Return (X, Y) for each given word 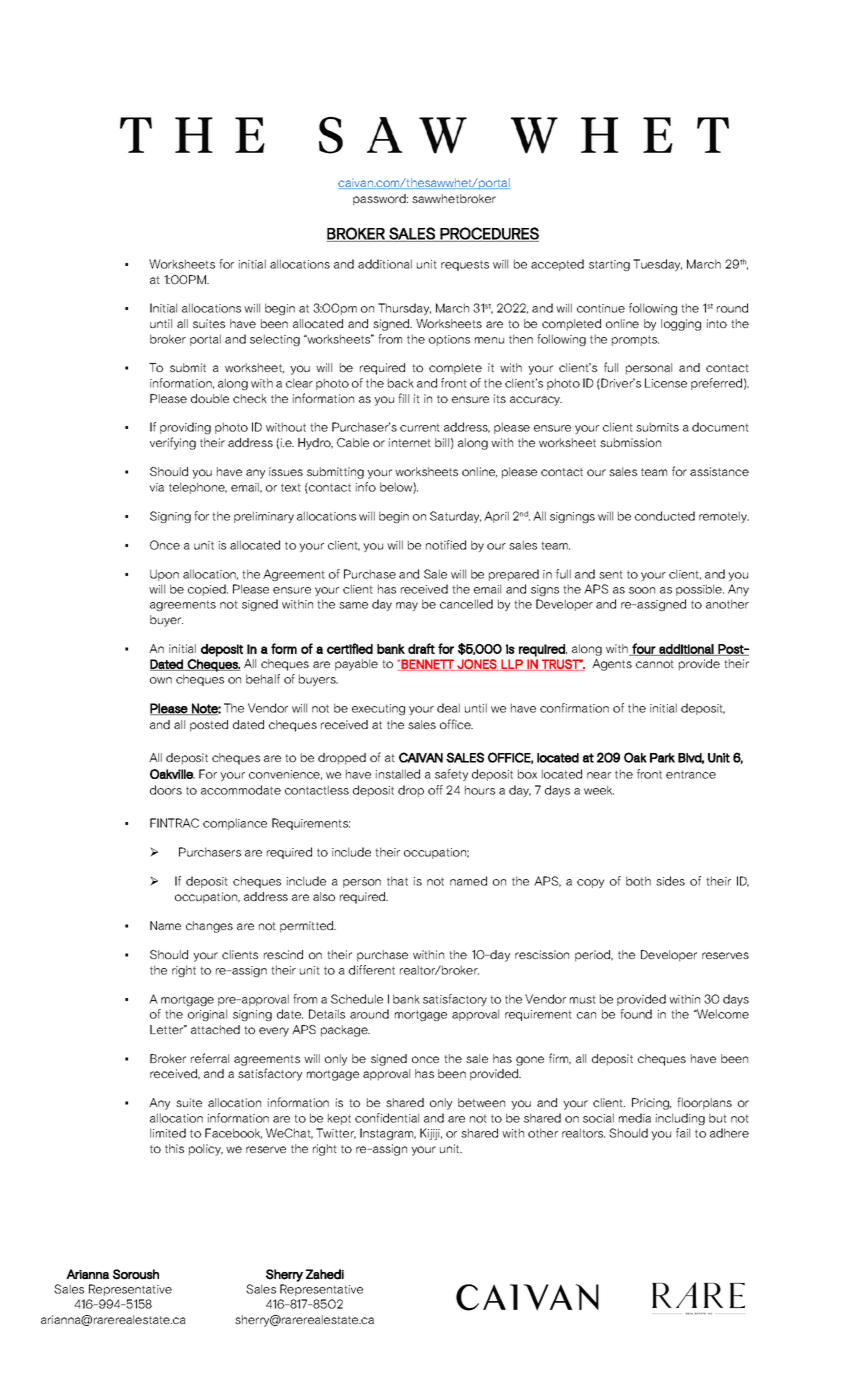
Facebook (233, 1133)
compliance (235, 824)
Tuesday (657, 265)
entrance (691, 774)
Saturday (455, 517)
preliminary (264, 517)
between (481, 1102)
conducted (665, 516)
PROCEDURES (489, 234)
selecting (275, 340)
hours (480, 790)
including (680, 1119)
